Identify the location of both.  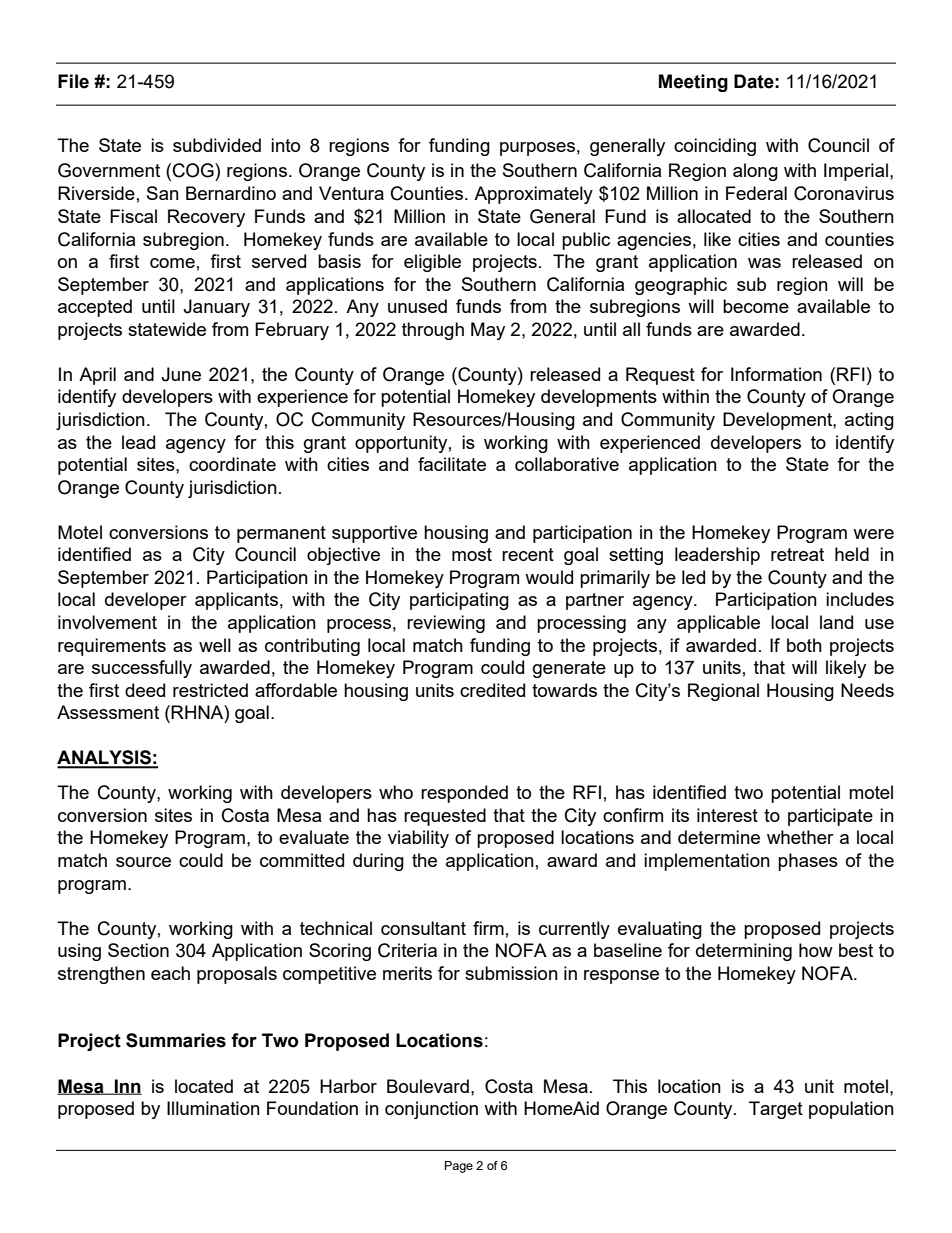
(804, 645).
